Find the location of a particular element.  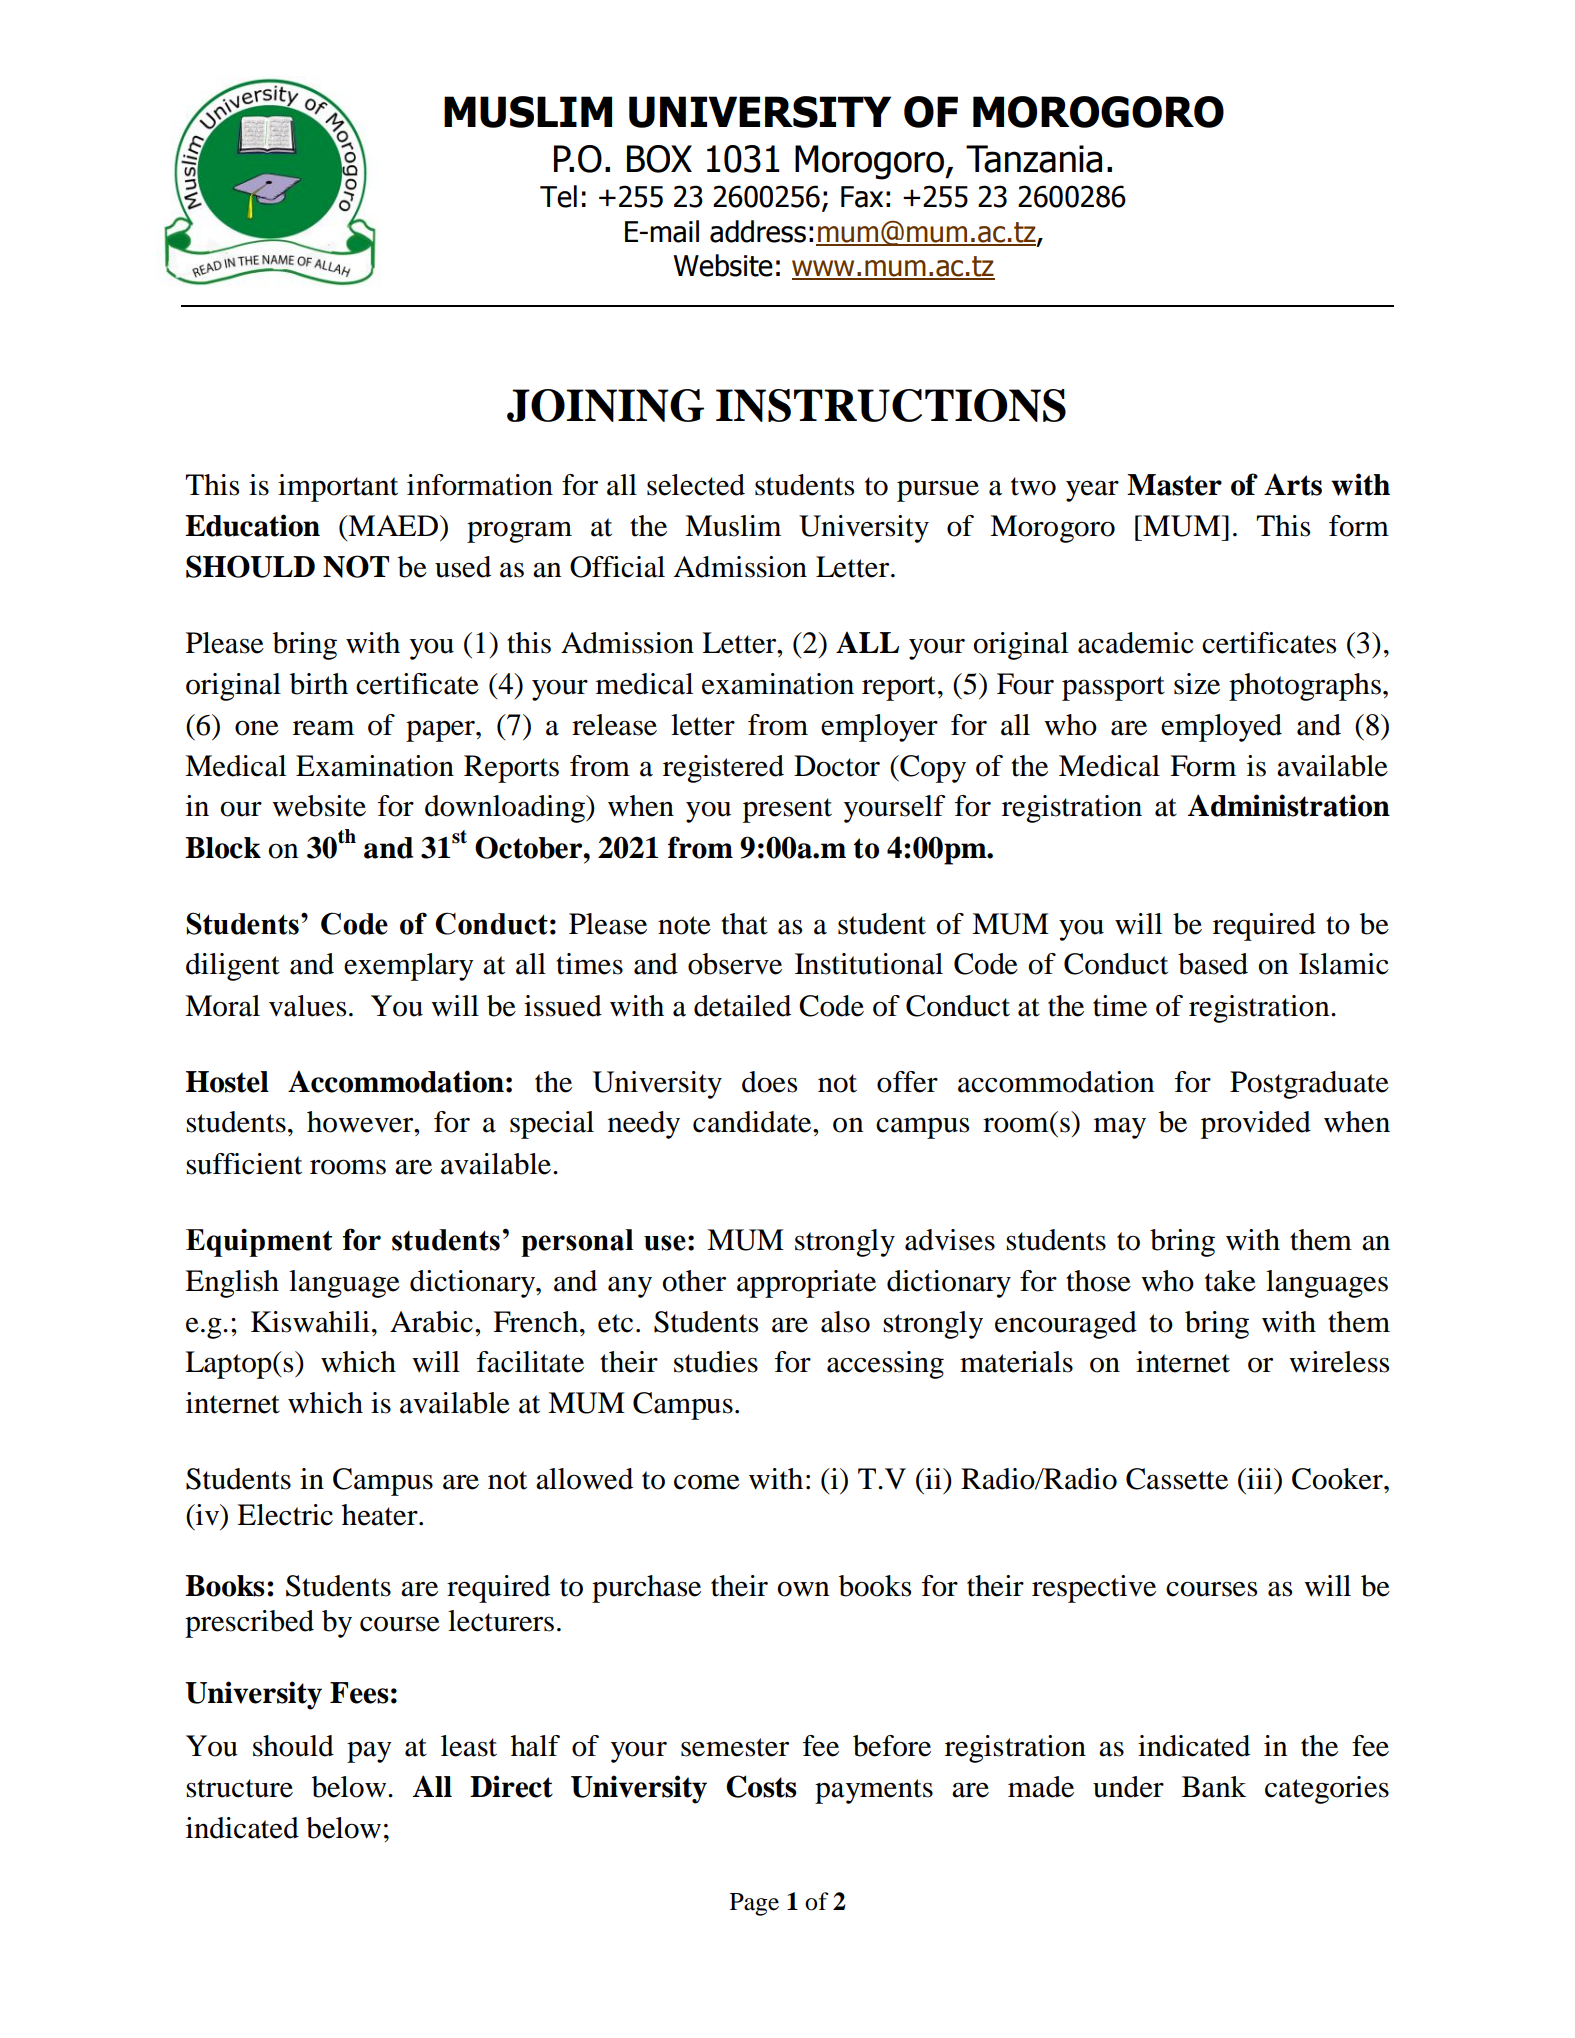

appropriate is located at coordinates (806, 1284).
